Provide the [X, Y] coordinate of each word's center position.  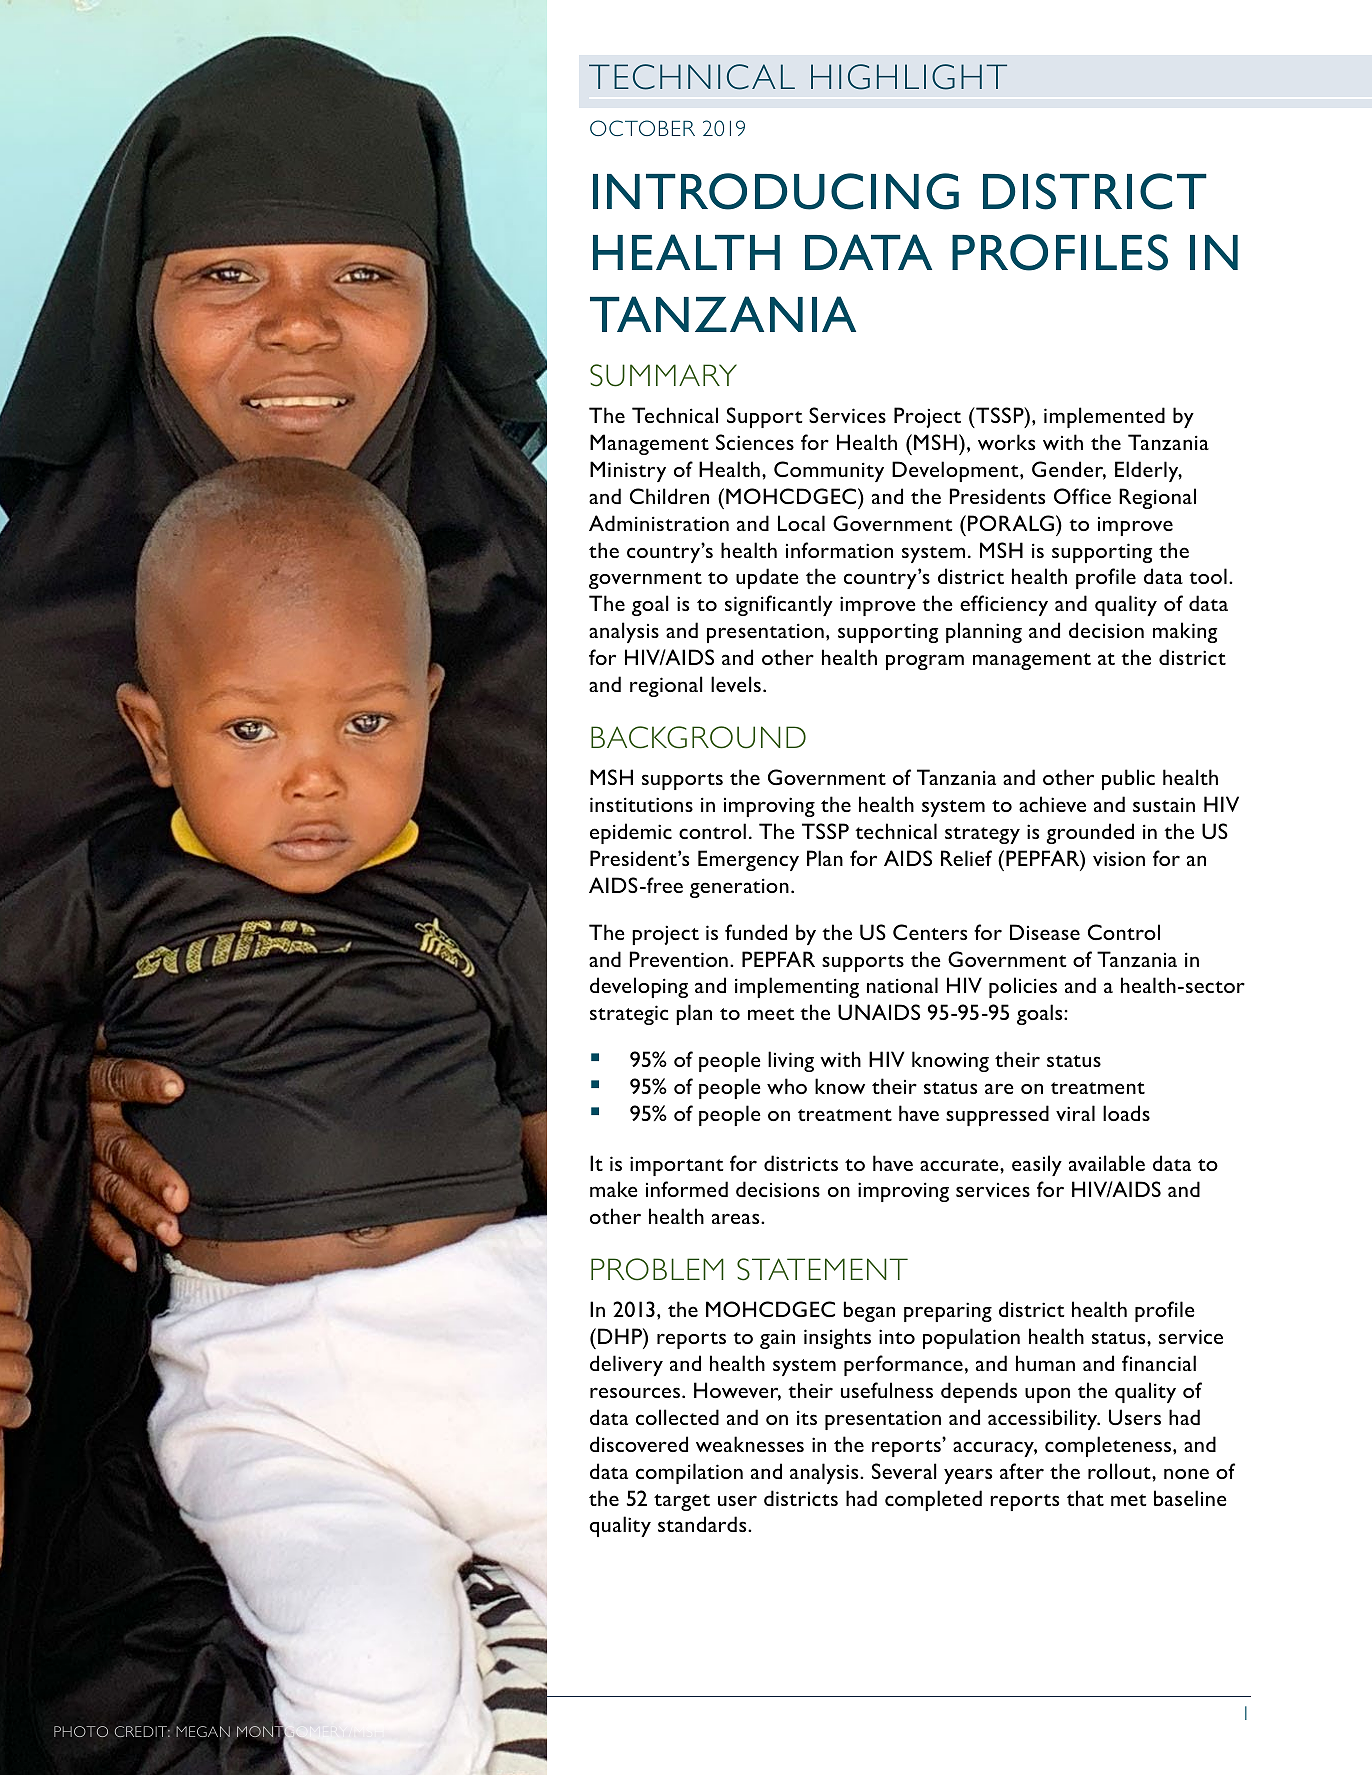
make [614, 1189]
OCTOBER [642, 128]
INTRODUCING [776, 191]
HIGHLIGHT [909, 77]
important [677, 1166]
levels [736, 684]
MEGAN [203, 1731]
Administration [659, 523]
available [1107, 1163]
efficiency [1004, 605]
